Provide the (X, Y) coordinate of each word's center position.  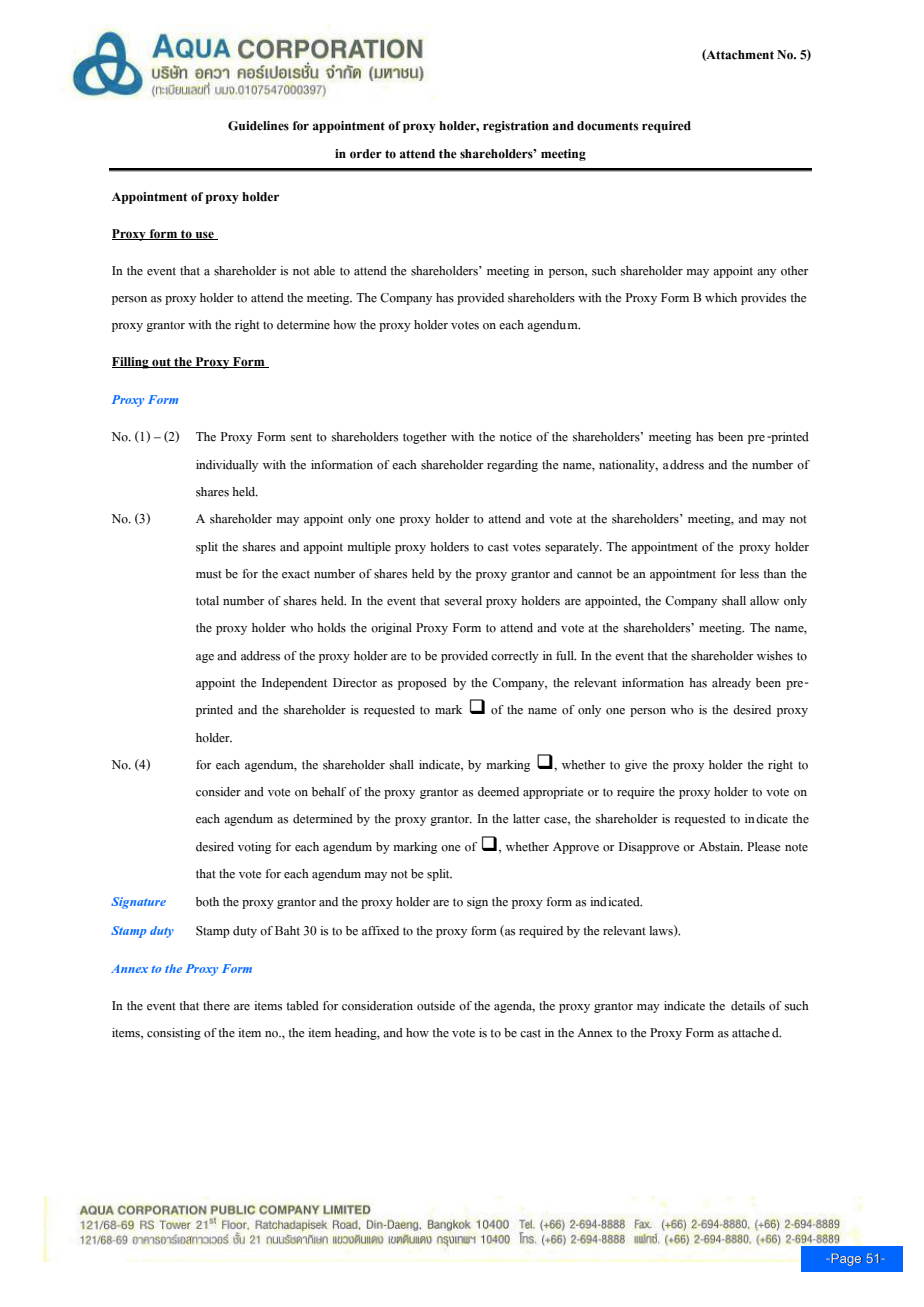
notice (516, 437)
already (731, 684)
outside (436, 1006)
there (216, 1006)
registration (516, 127)
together (425, 438)
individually (227, 466)
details (748, 1006)
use (204, 235)
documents (607, 126)
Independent (294, 684)
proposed (422, 684)
